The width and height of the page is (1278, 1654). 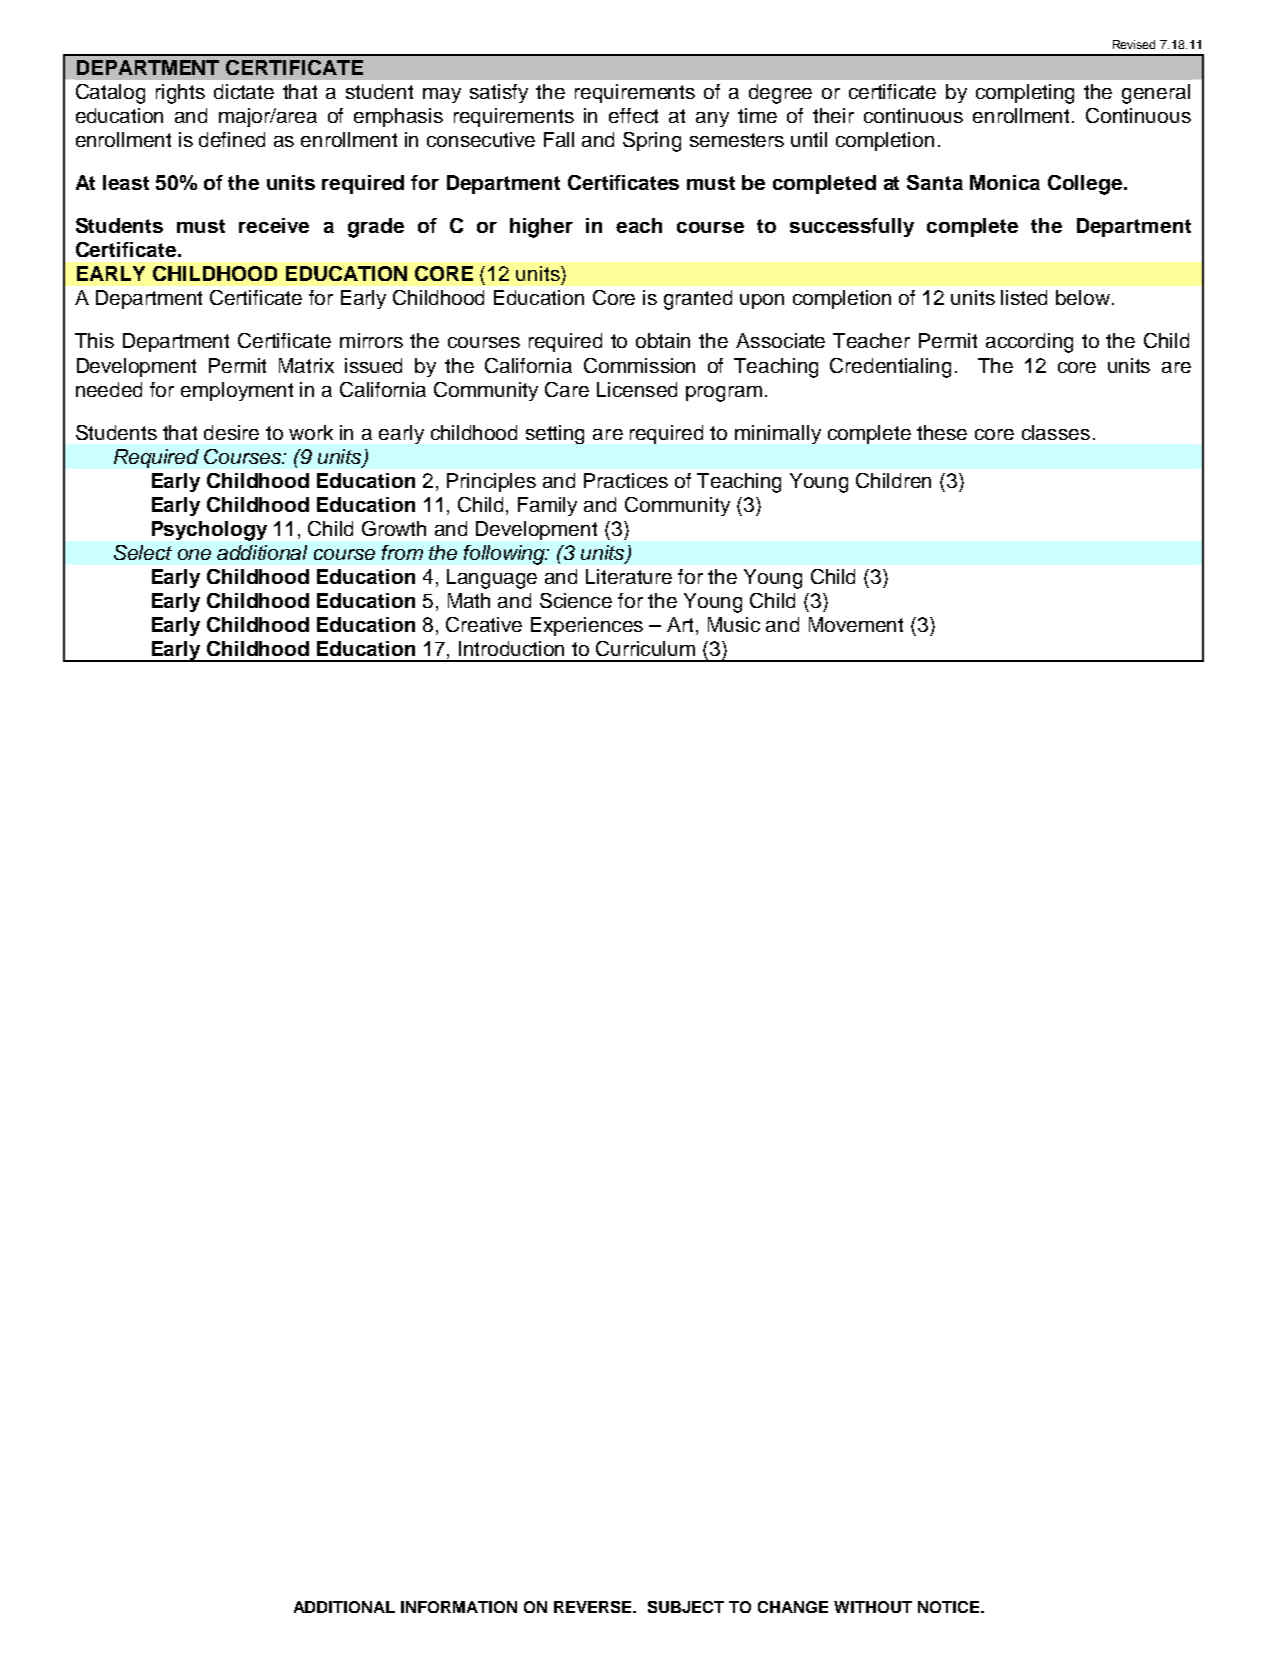 I want to click on INFORMATION, so click(x=459, y=1607).
